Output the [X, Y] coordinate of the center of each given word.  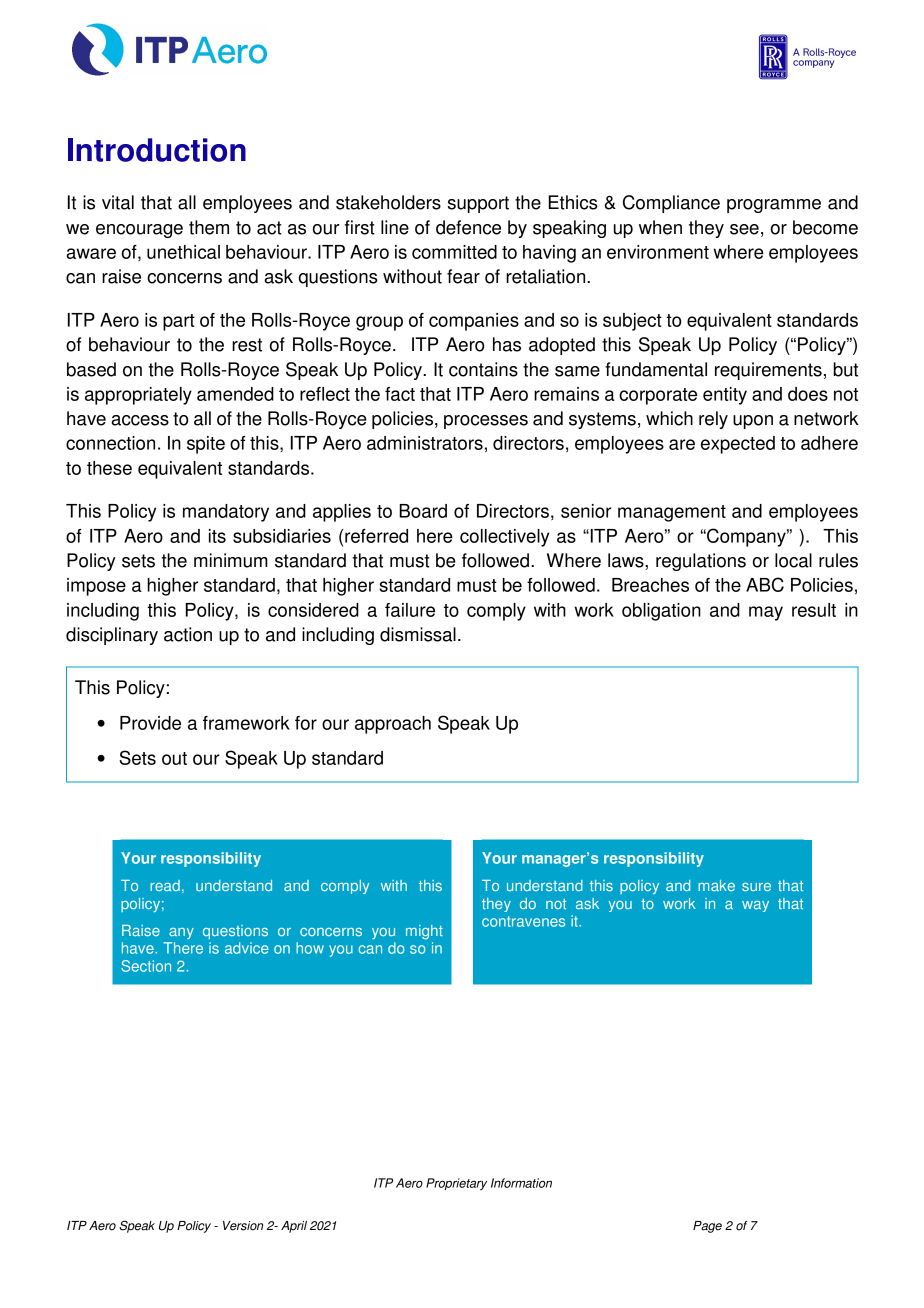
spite [206, 445]
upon [753, 422]
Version [243, 1226]
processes [486, 422]
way [755, 906]
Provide [150, 723]
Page [707, 1227]
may [766, 613]
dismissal [418, 634]
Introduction [157, 150]
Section [146, 966]
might [424, 932]
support [478, 204]
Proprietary [456, 1184]
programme [774, 206]
